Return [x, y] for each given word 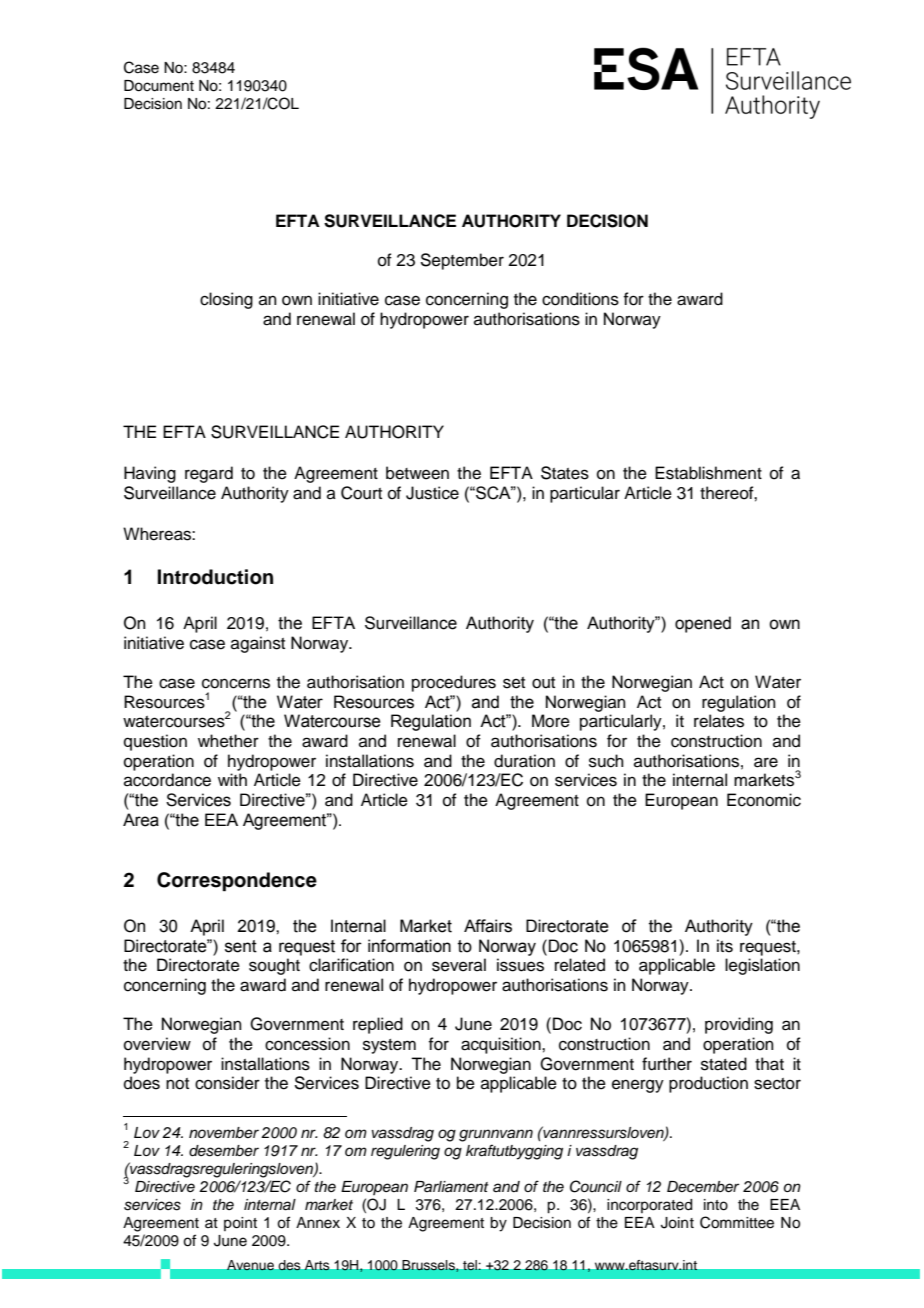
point [240, 1224]
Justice [432, 493]
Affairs [488, 926]
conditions [580, 299]
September [462, 261]
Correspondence [237, 882]
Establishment [708, 473]
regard [209, 474]
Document [159, 86]
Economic [764, 800]
